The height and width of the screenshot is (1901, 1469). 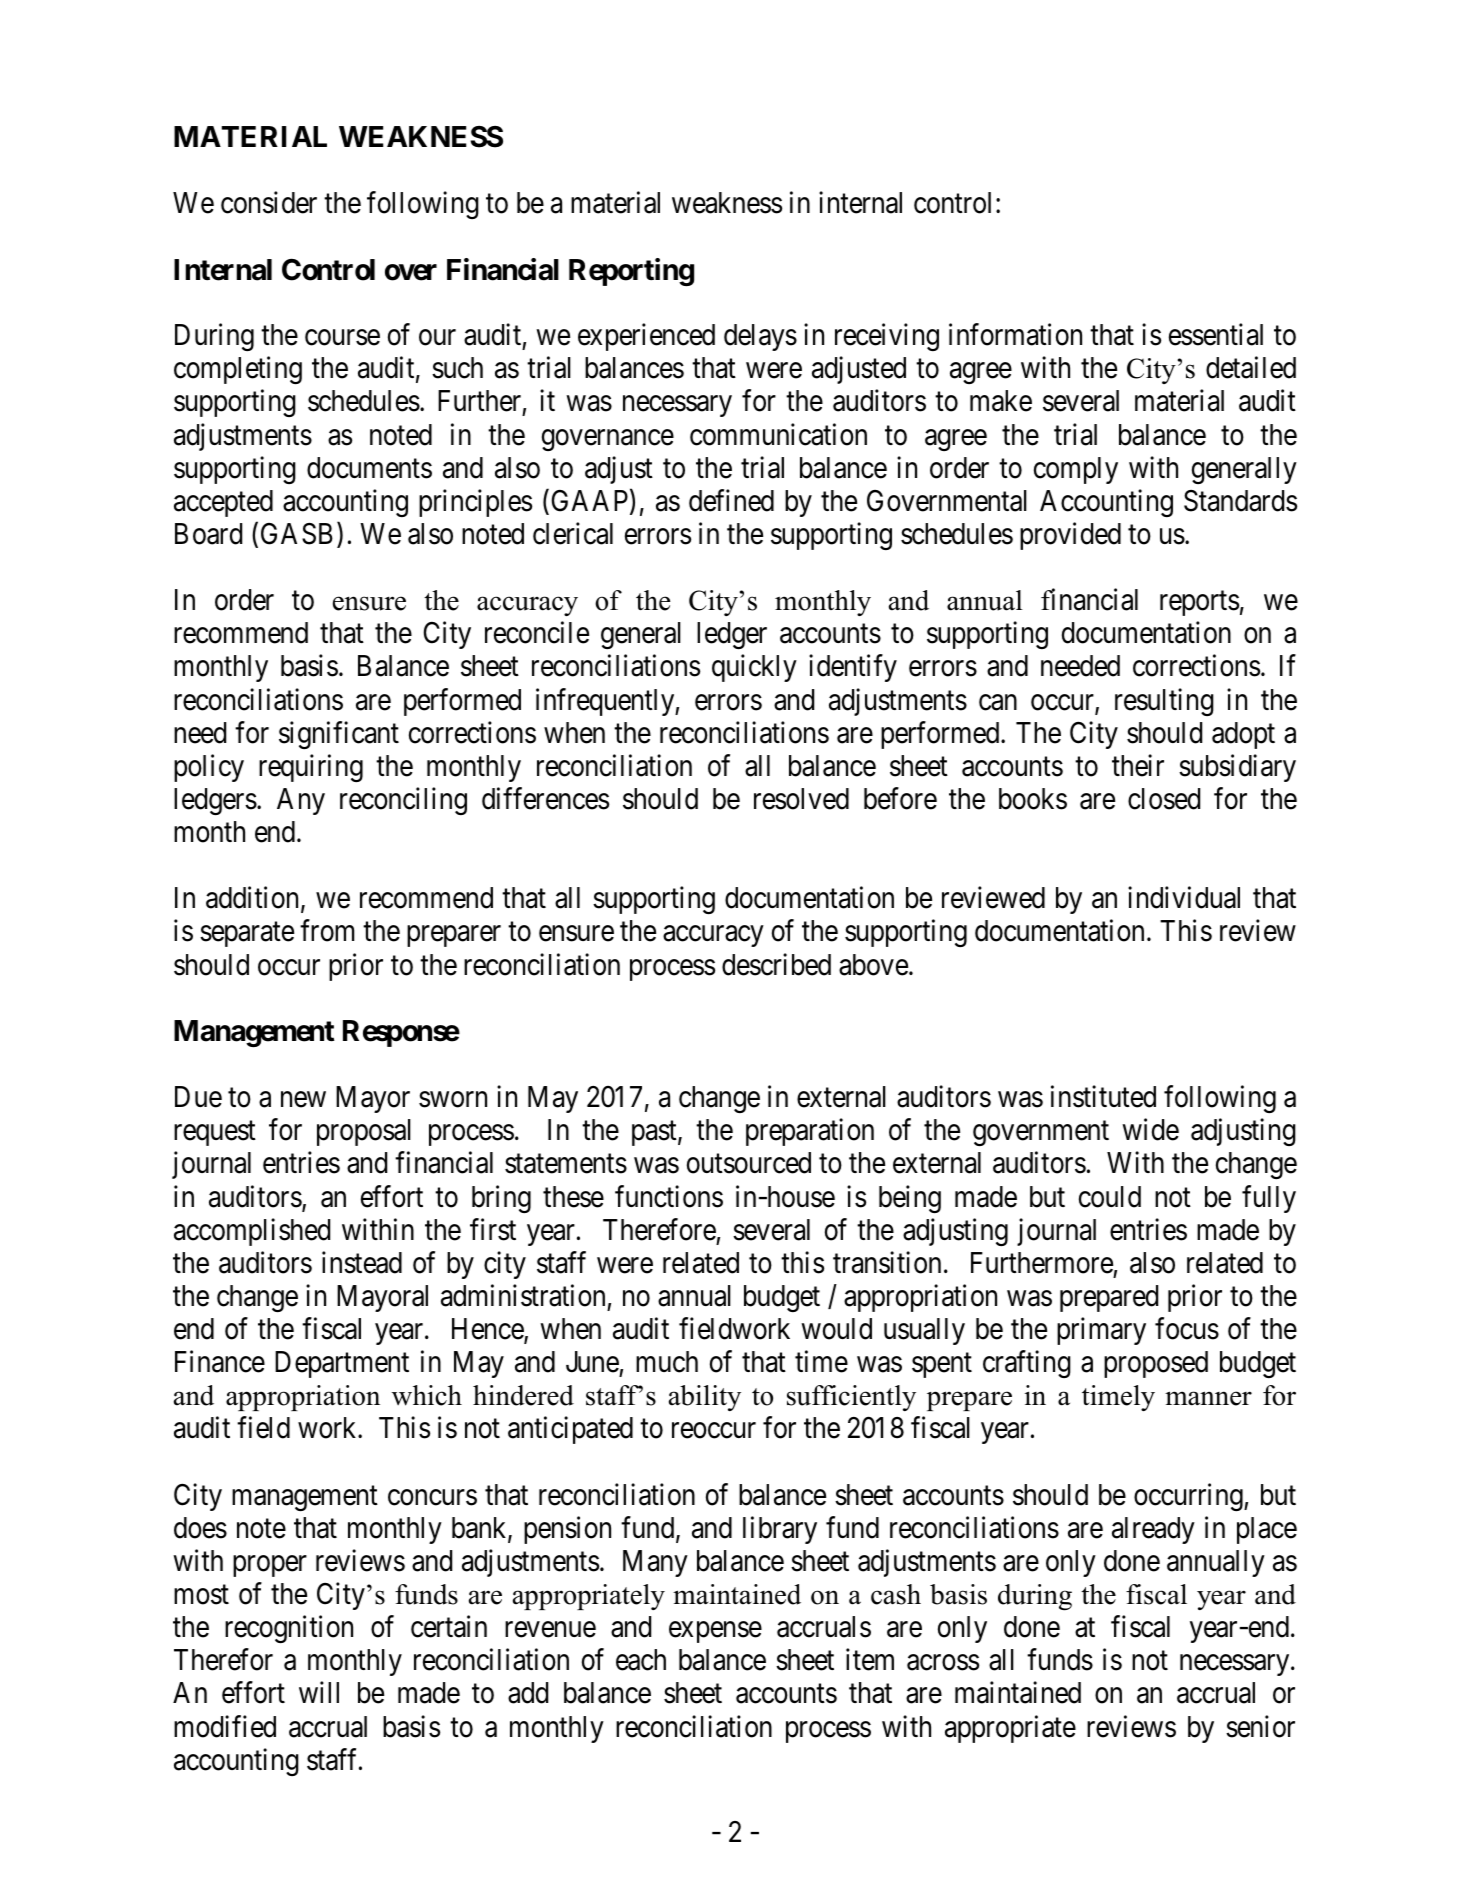 What do you see at coordinates (1164, 702) in the screenshot?
I see `resulting` at bounding box center [1164, 702].
